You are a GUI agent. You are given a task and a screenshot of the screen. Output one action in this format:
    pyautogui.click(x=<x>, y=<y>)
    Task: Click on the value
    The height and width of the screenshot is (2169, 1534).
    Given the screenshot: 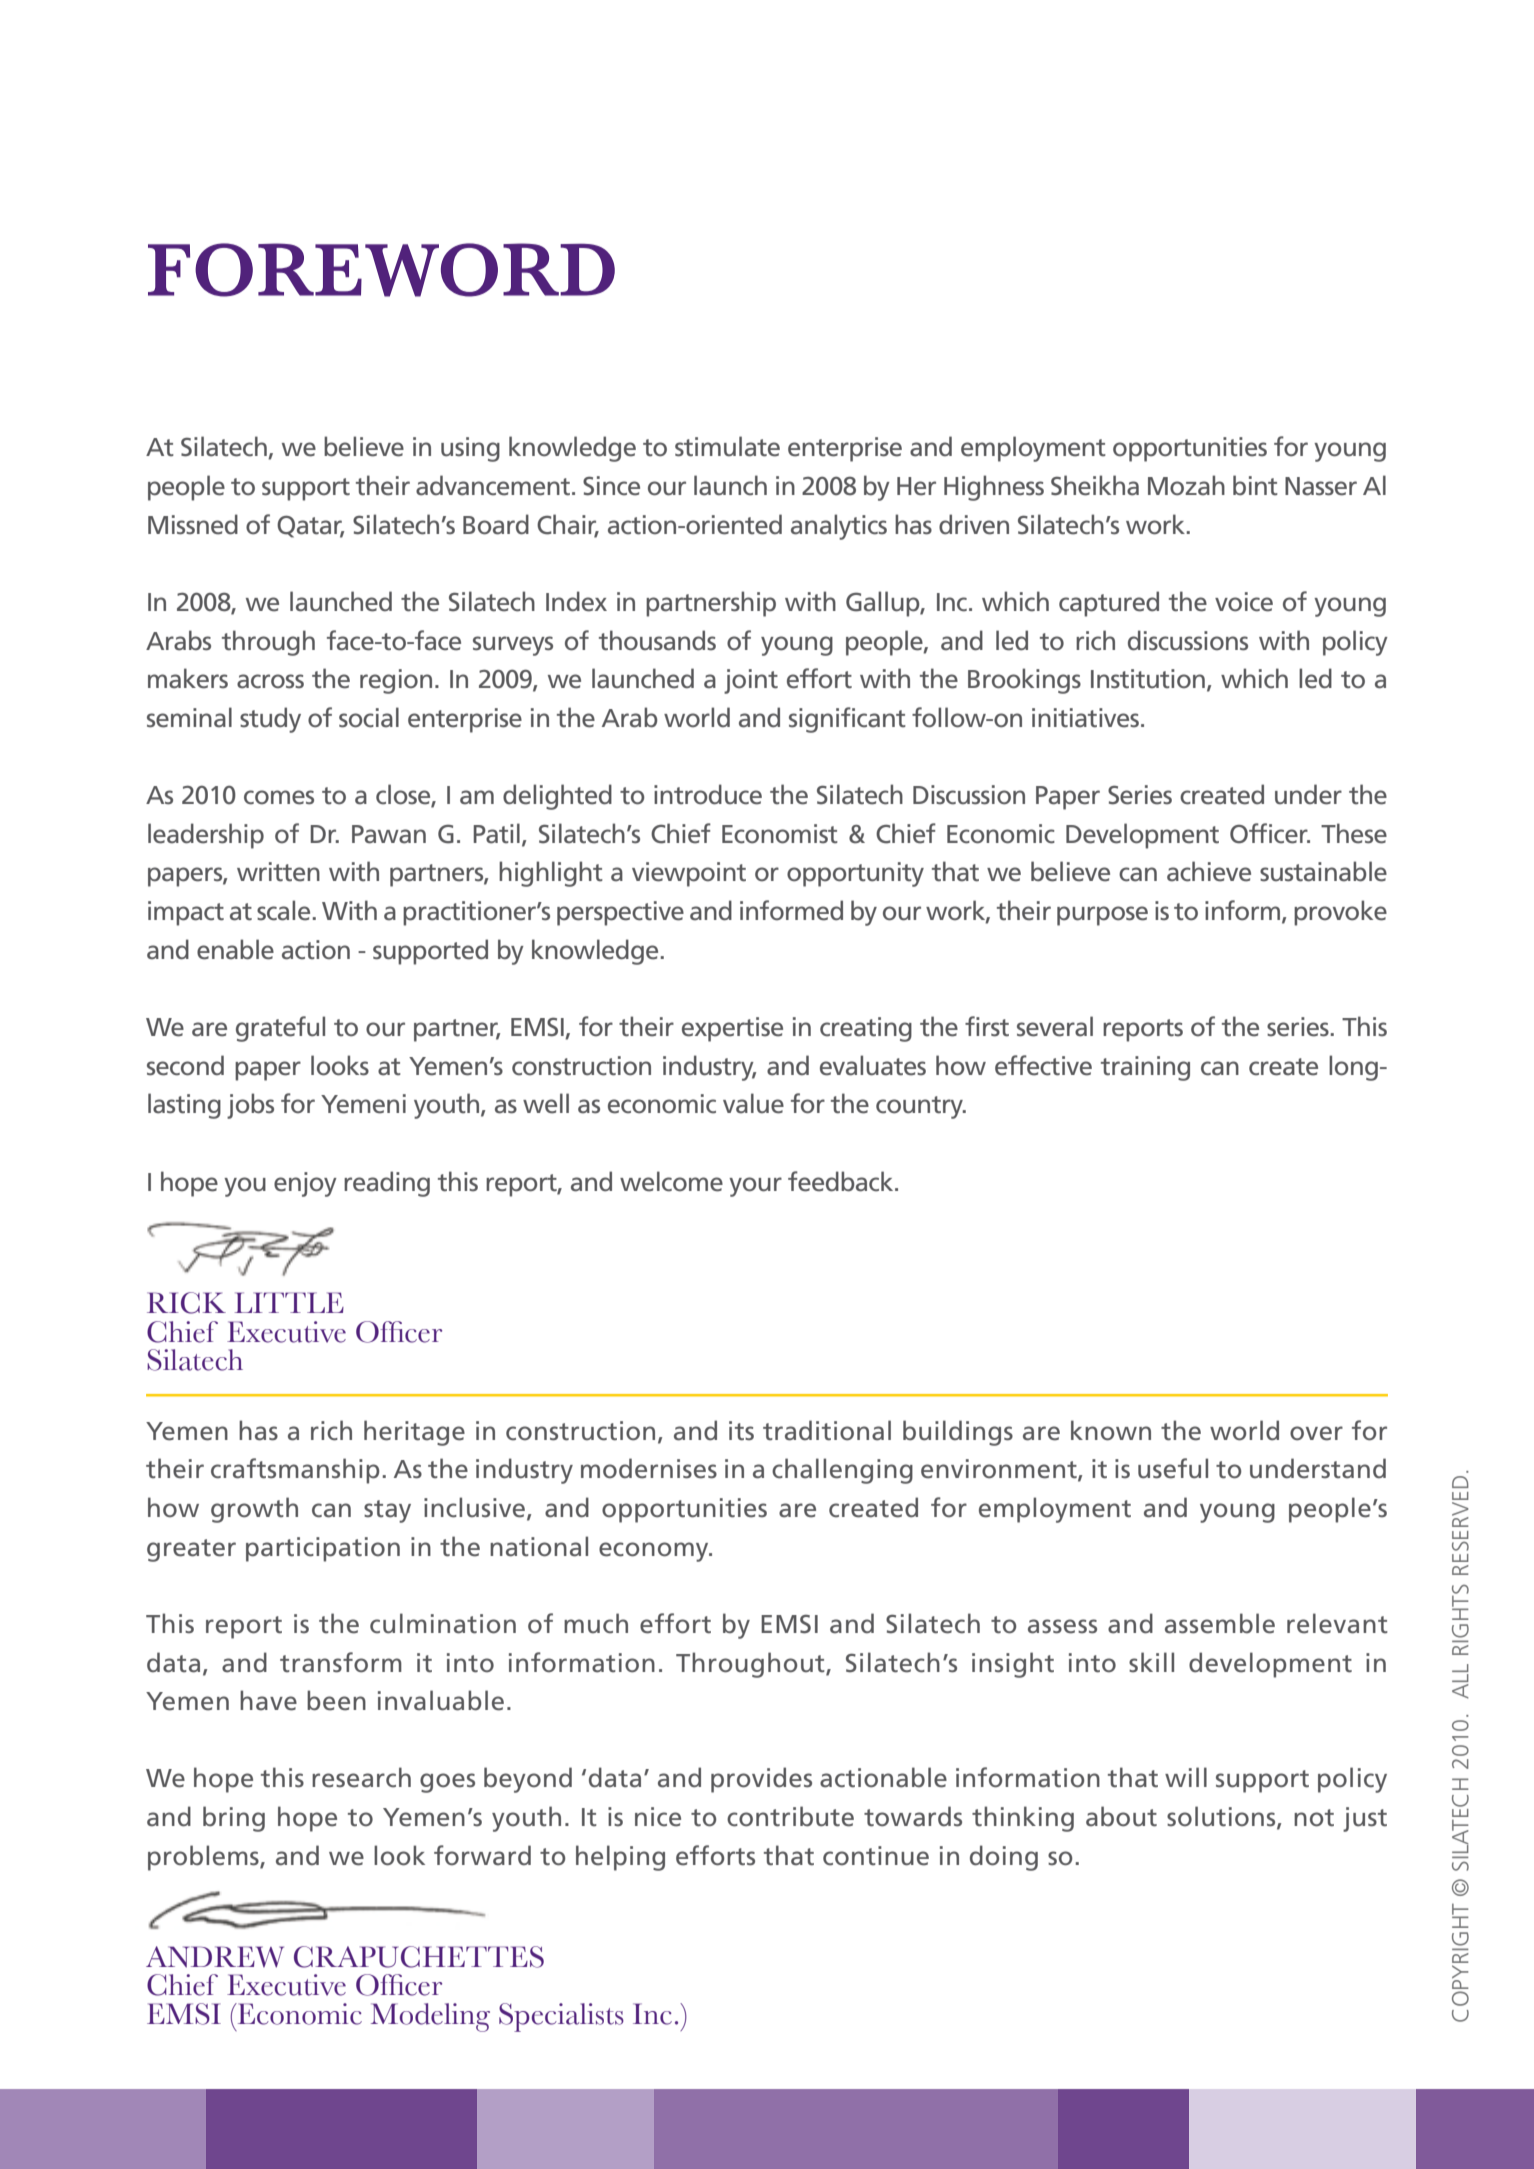 What is the action you would take?
    pyautogui.click(x=753, y=1103)
